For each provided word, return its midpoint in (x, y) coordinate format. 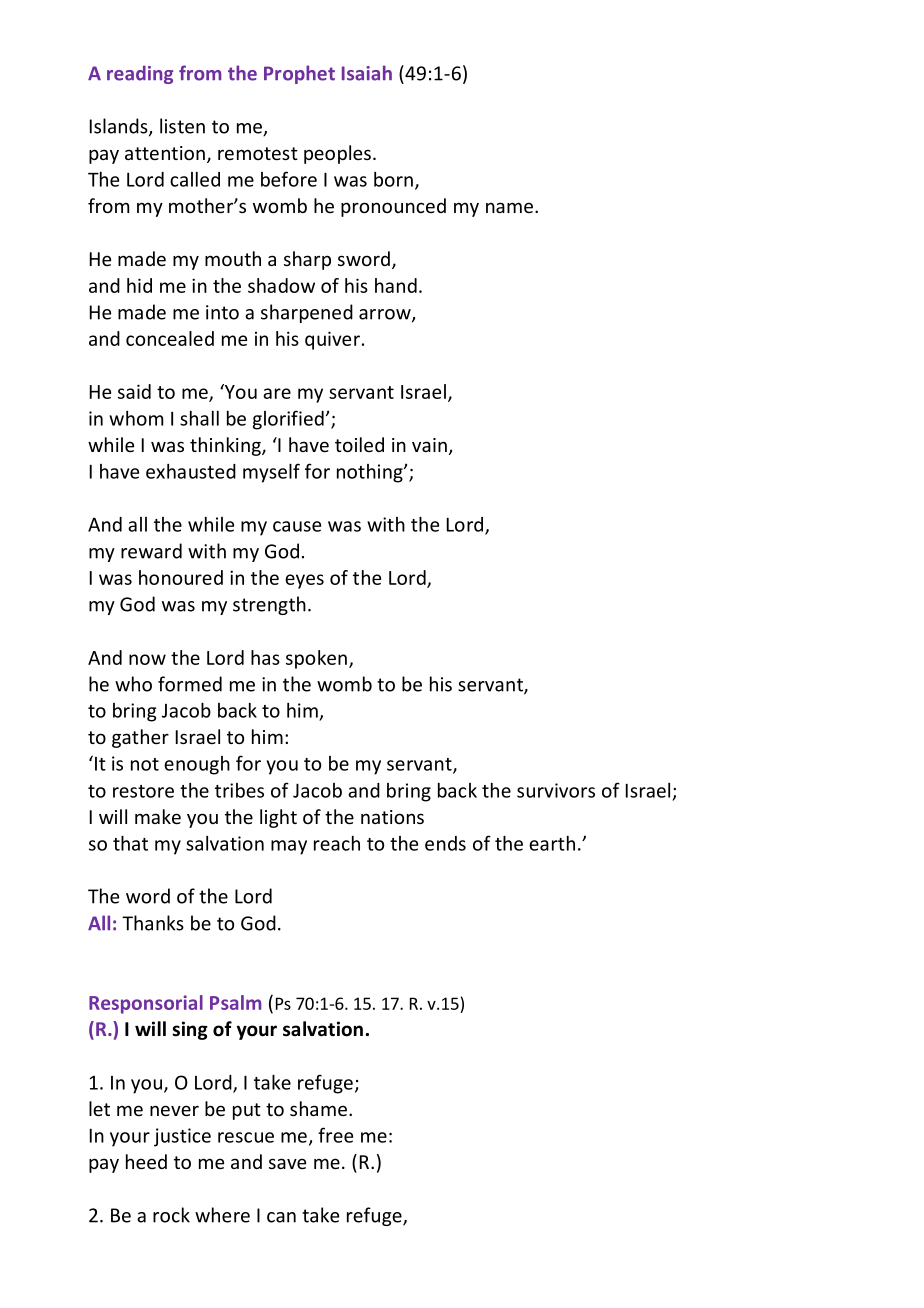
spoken (316, 659)
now (147, 659)
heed (146, 1161)
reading (140, 74)
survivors (556, 790)
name (509, 207)
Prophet (299, 74)
